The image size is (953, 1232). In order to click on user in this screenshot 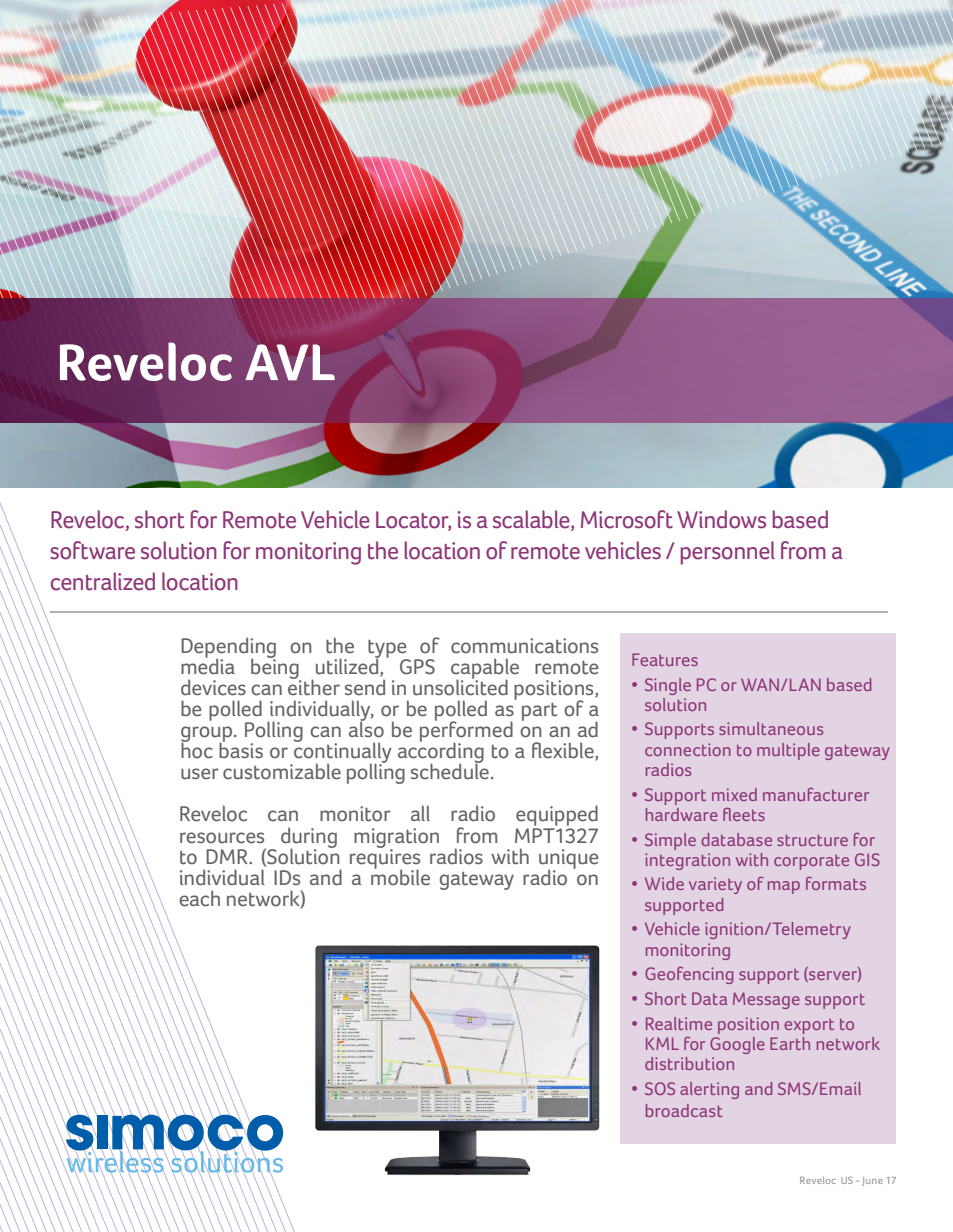, I will do `click(200, 774)`.
